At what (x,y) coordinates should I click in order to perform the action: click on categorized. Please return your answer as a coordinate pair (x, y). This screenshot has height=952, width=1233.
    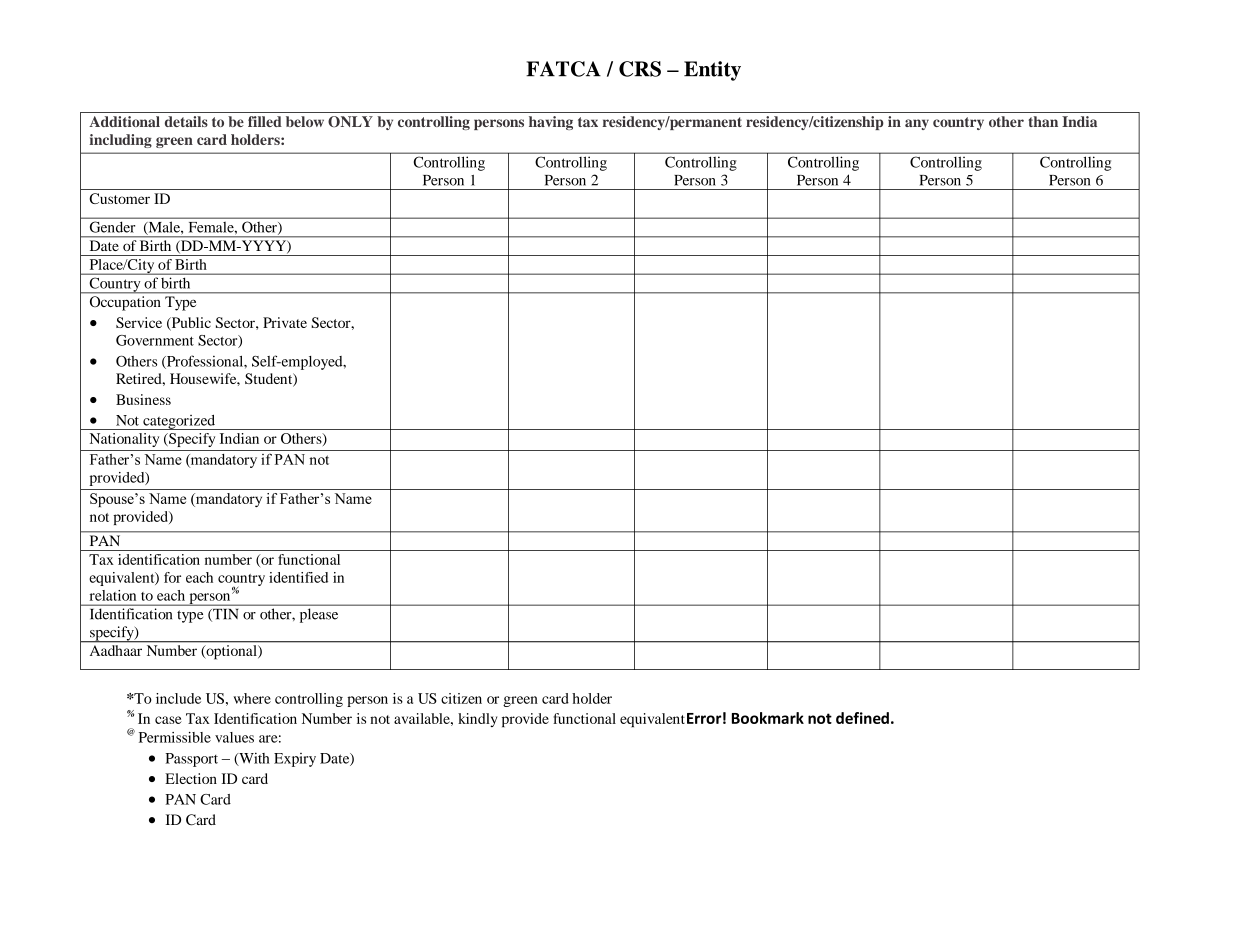
    Looking at the image, I should click on (179, 422).
